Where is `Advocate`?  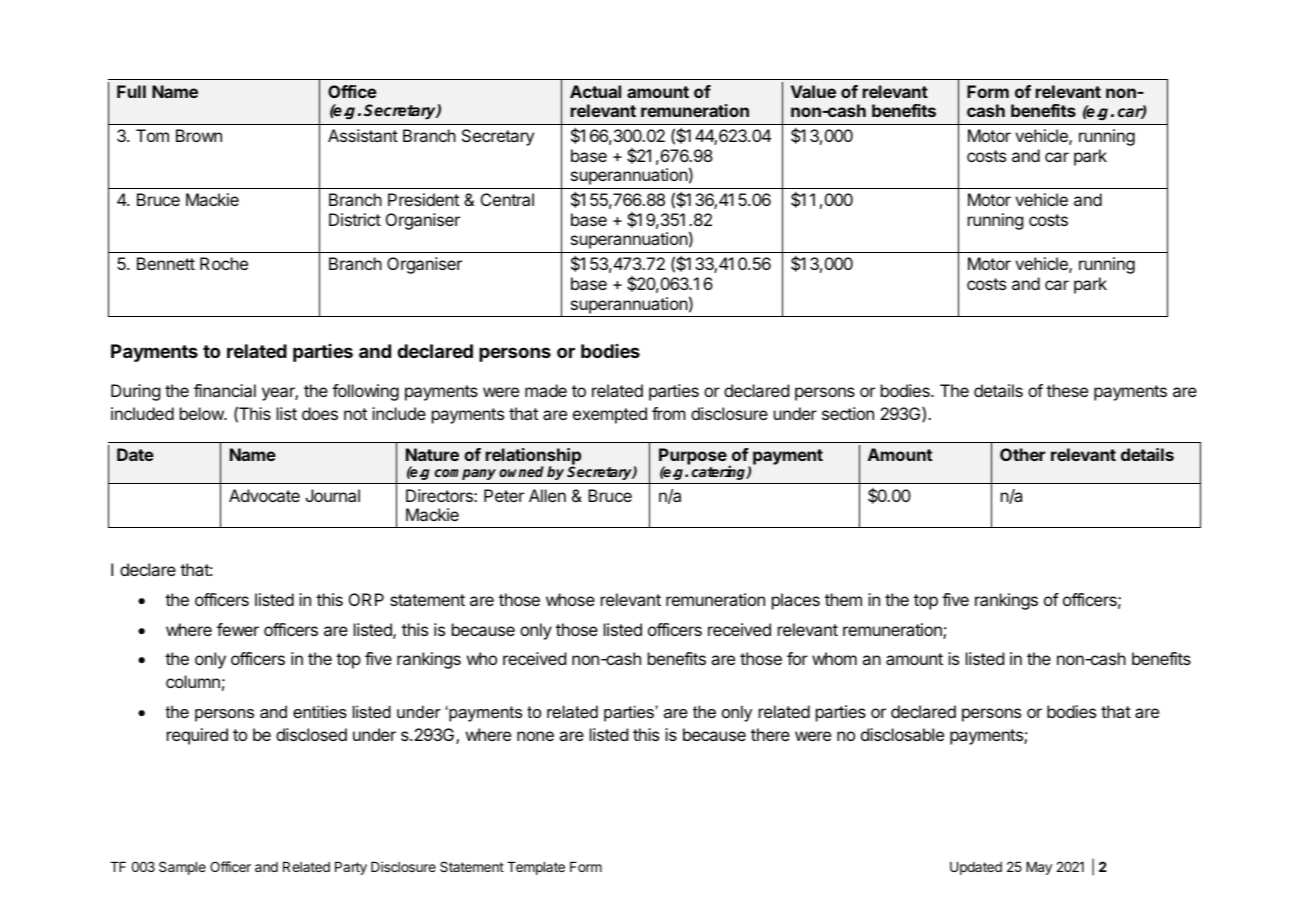 Advocate is located at coordinates (264, 495).
